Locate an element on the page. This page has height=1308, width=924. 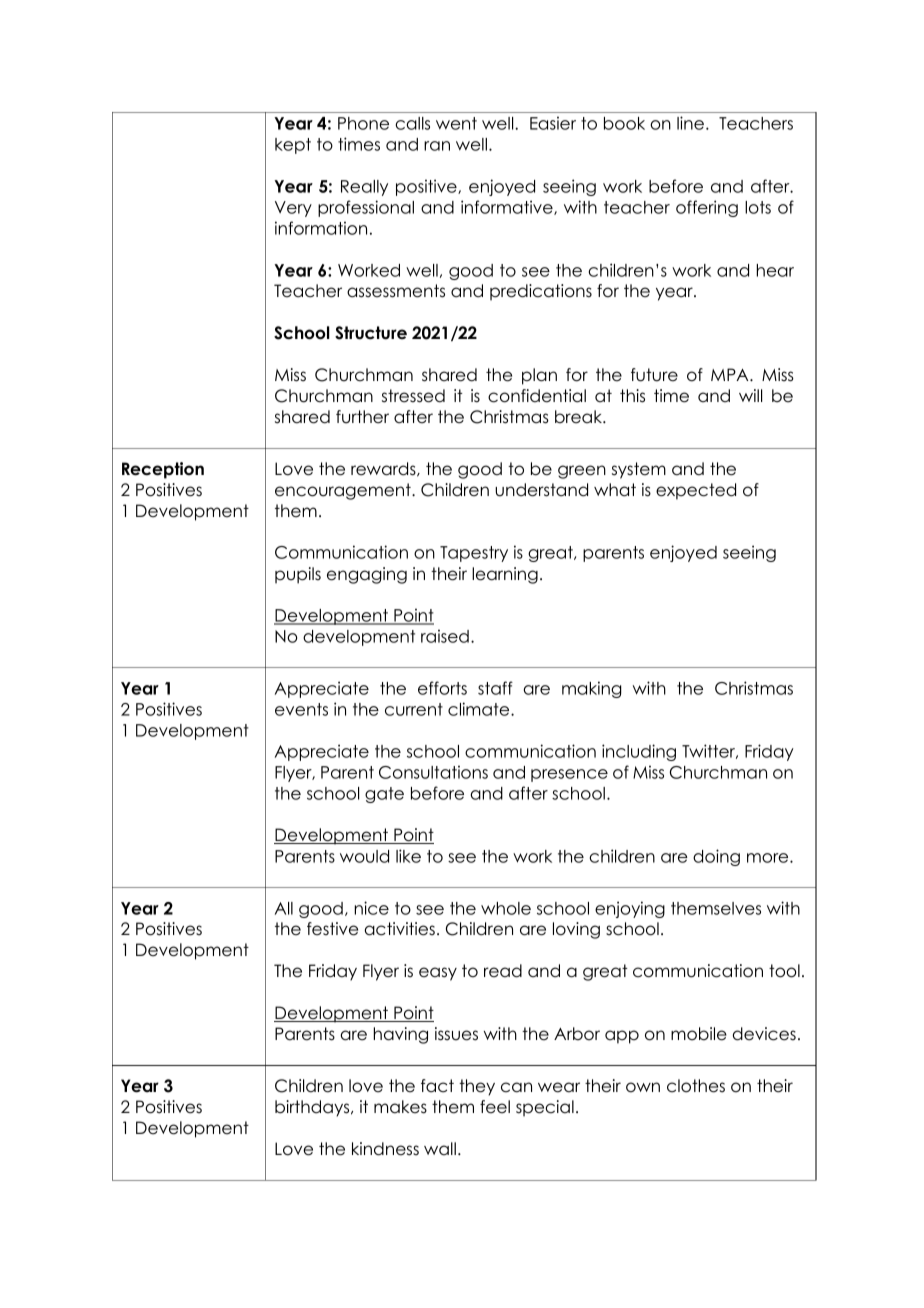
ran is located at coordinates (437, 146).
